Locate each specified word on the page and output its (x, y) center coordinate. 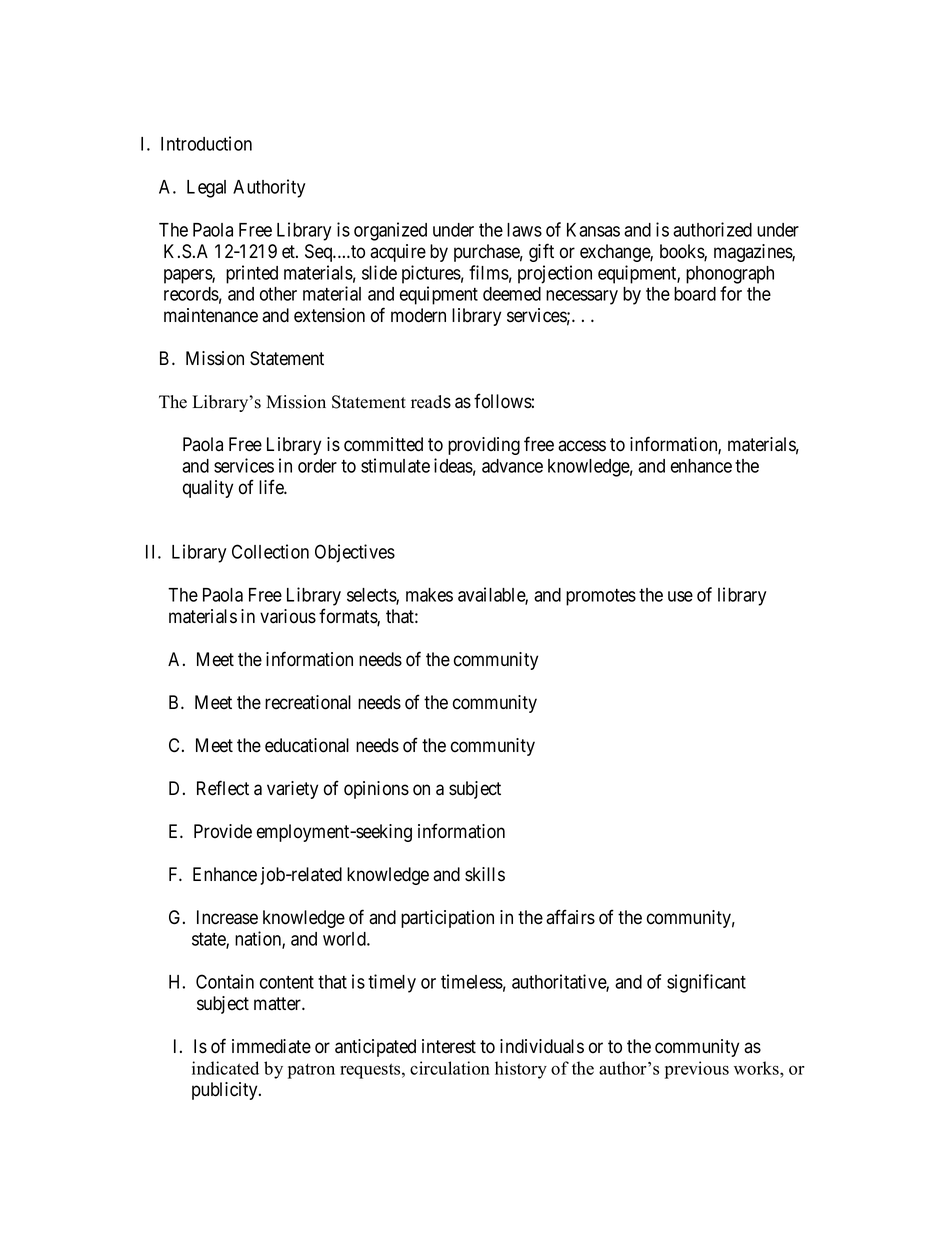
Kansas (593, 230)
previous (697, 1070)
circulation (450, 1068)
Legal (206, 189)
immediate (271, 1046)
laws (524, 230)
